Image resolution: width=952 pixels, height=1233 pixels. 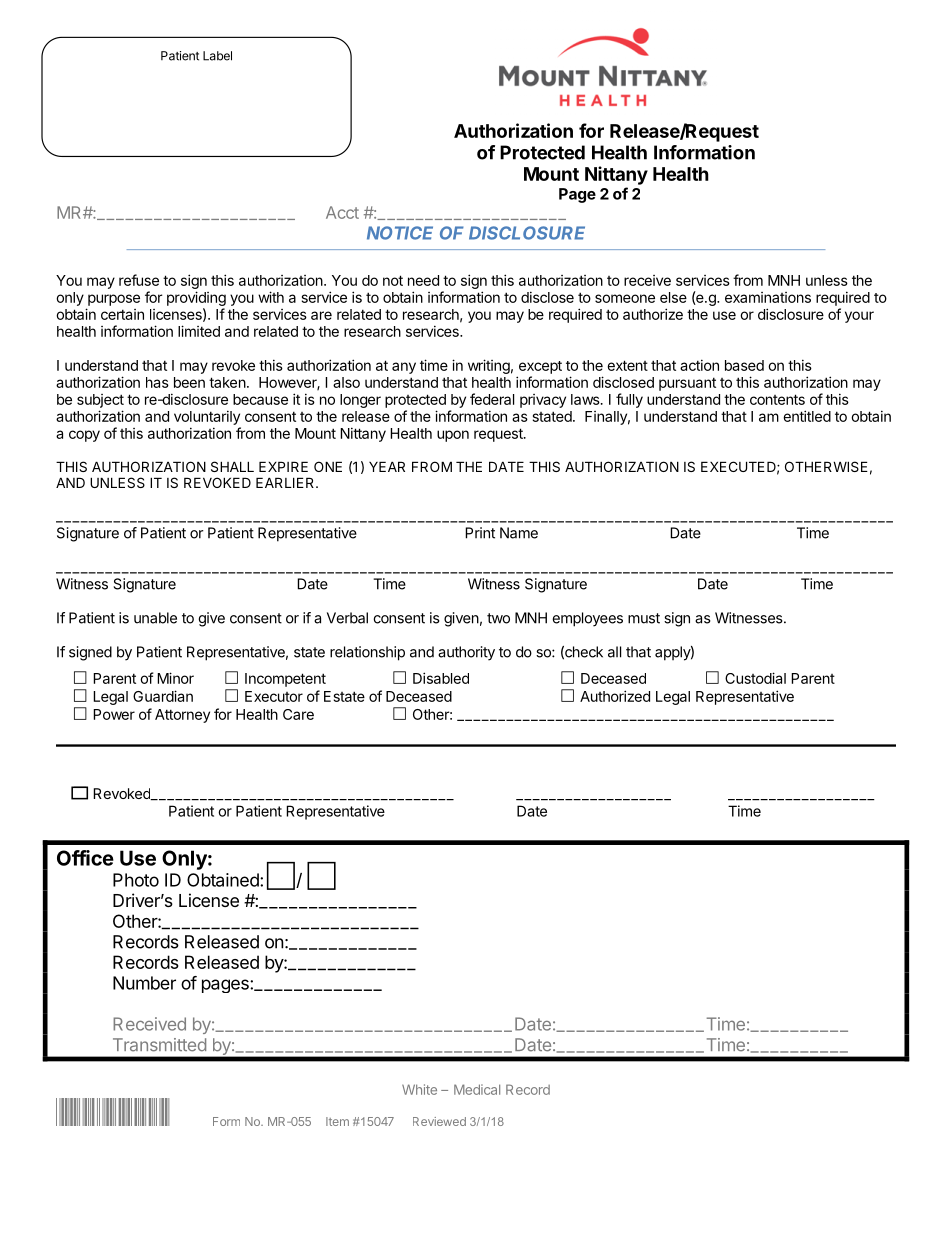 I want to click on examinations, so click(x=768, y=297).
